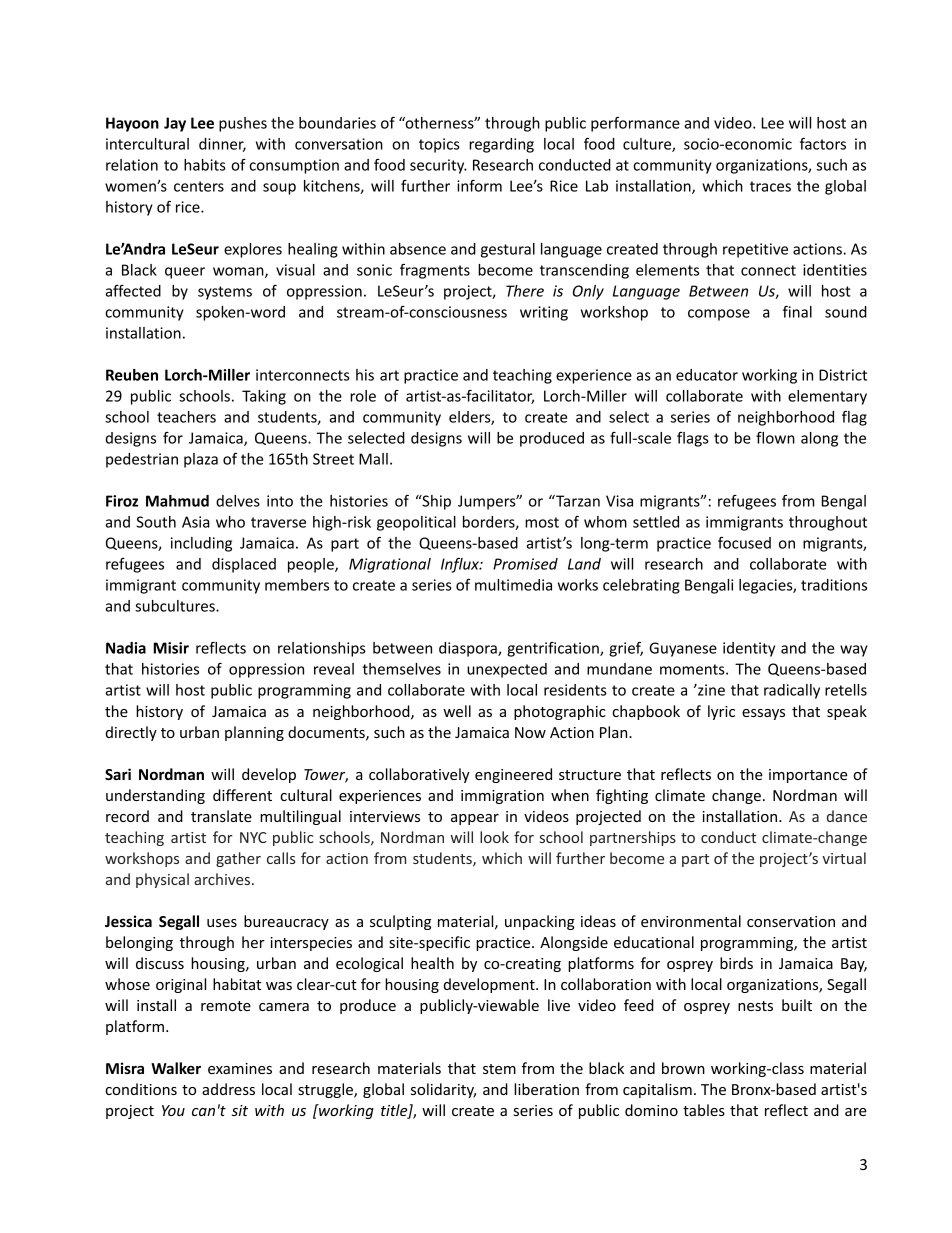 The width and height of the screenshot is (952, 1233). Describe the element at coordinates (749, 649) in the screenshot. I see `identity` at that location.
